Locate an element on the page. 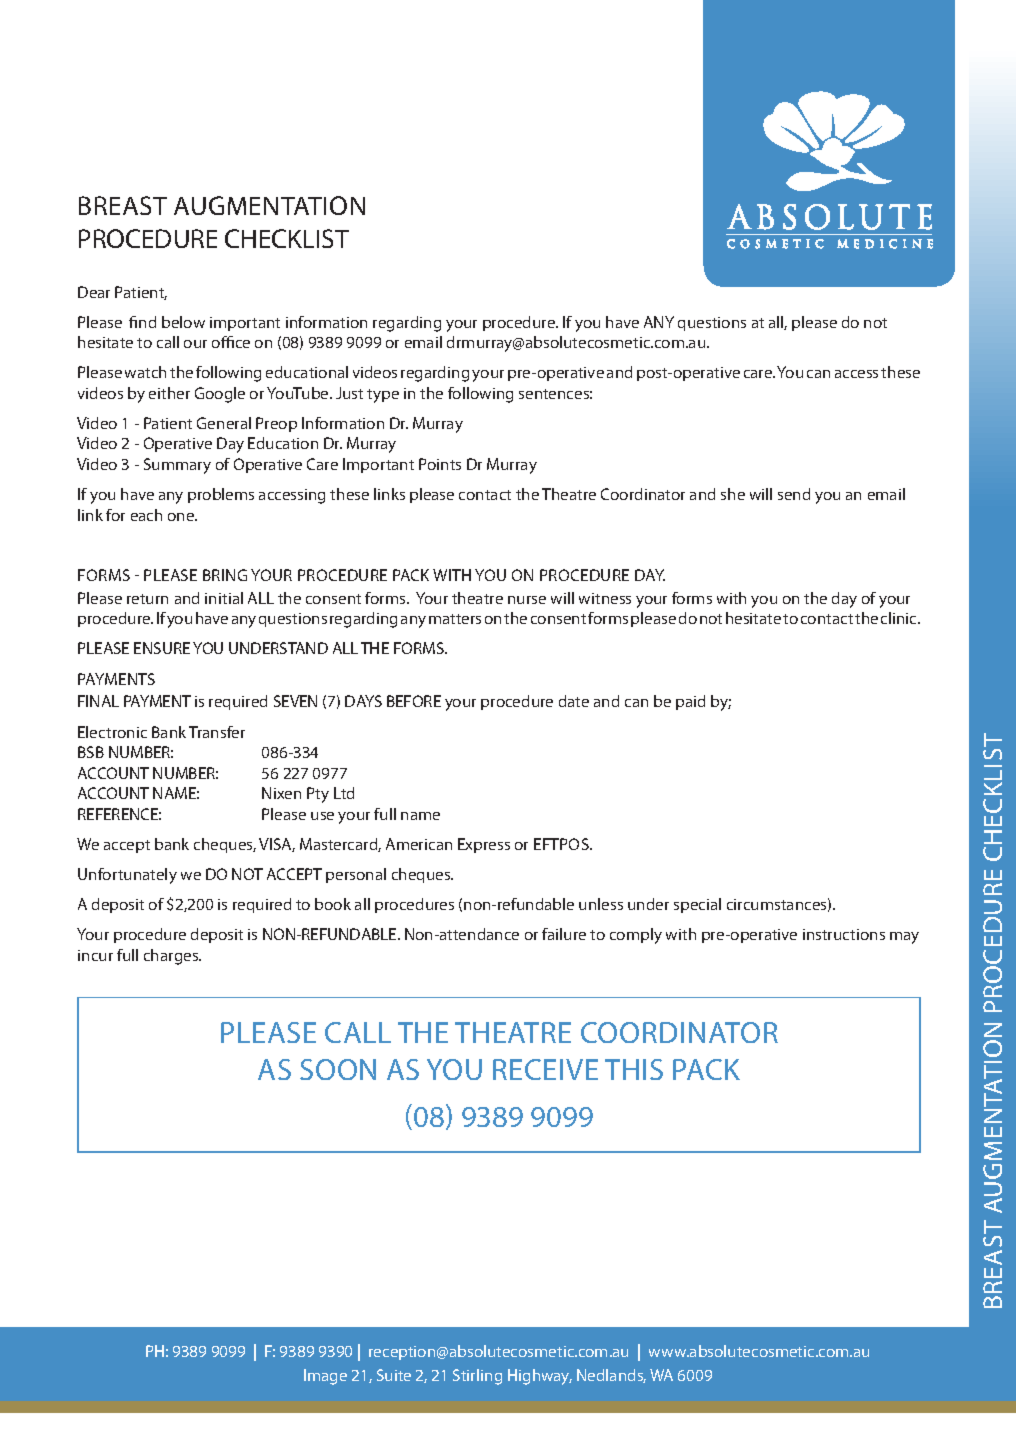 The width and height of the image is (1016, 1437). type is located at coordinates (383, 396).
